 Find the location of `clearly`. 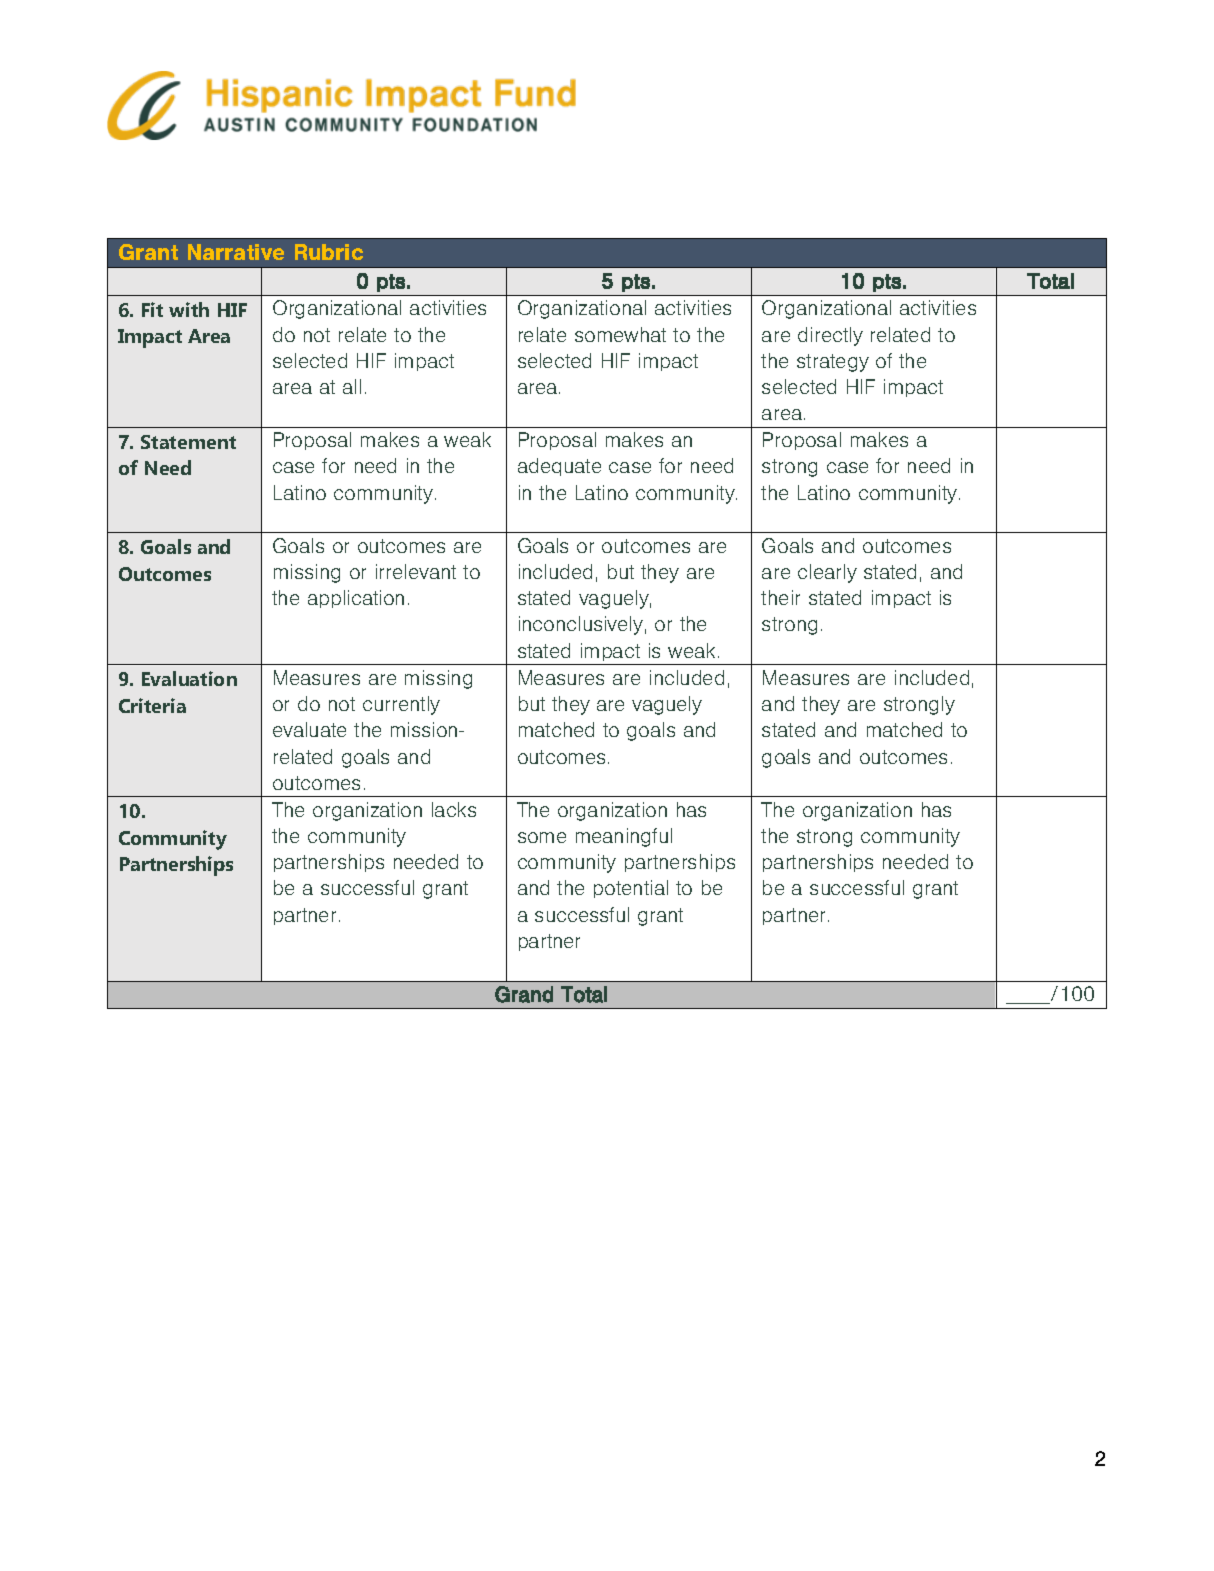

clearly is located at coordinates (827, 573).
